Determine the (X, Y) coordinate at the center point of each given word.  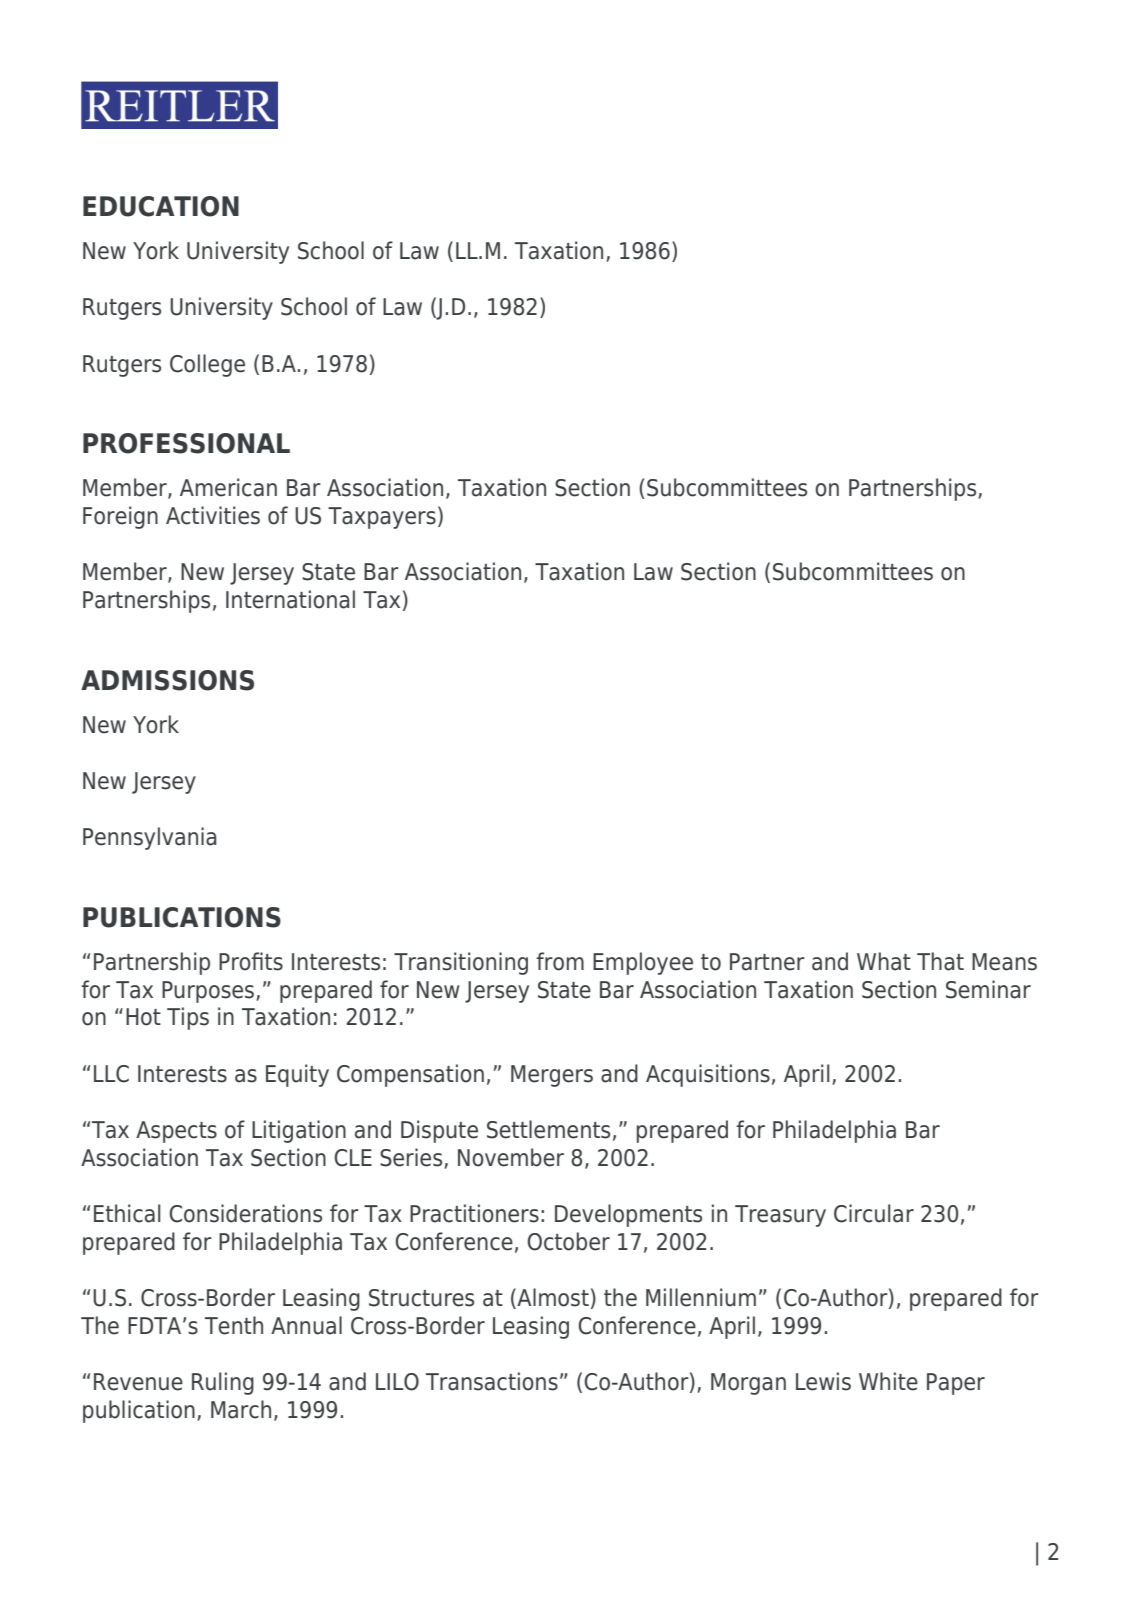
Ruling (223, 1383)
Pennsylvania (150, 838)
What (884, 961)
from (560, 961)
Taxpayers (382, 518)
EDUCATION (161, 206)
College (207, 365)
